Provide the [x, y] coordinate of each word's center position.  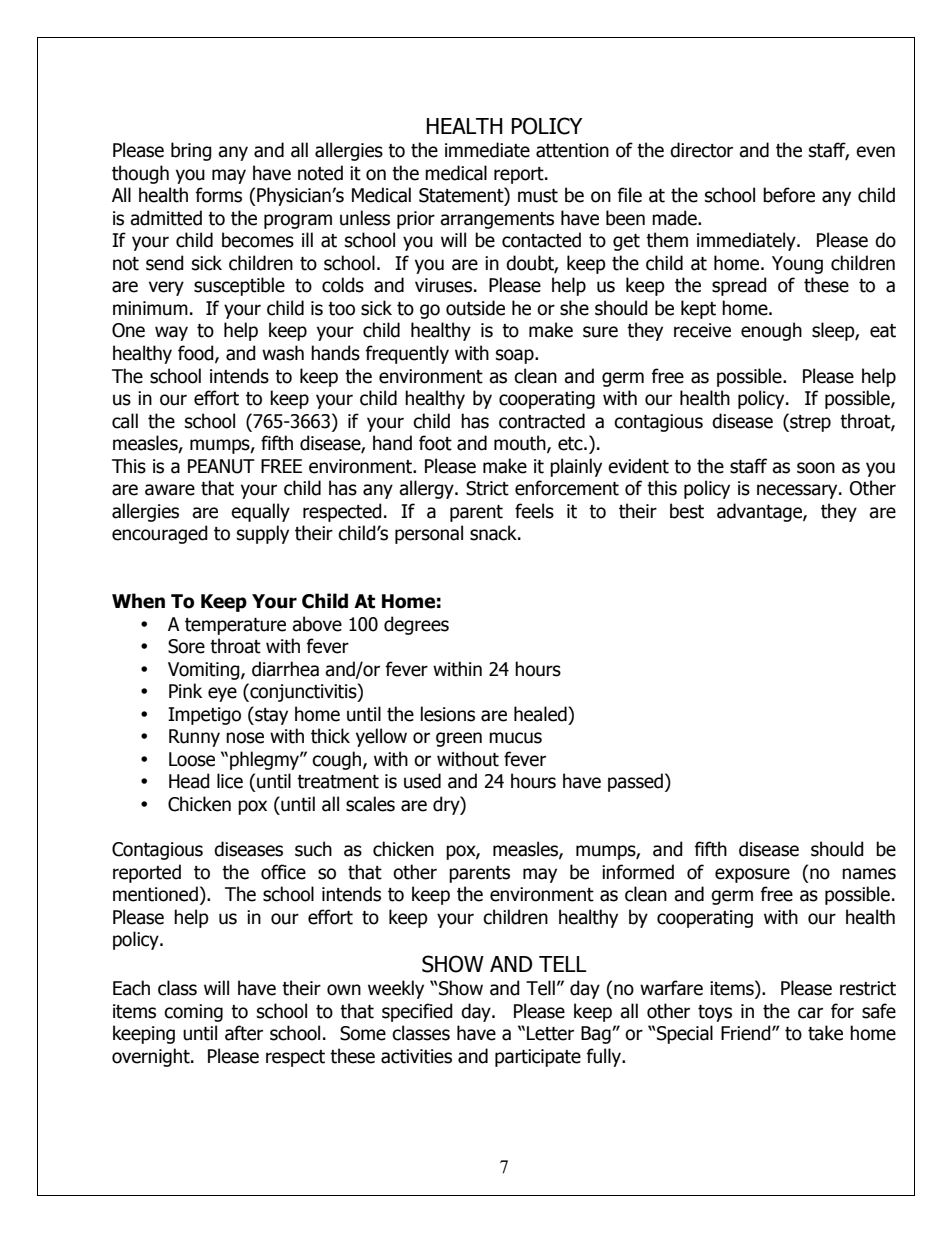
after [244, 1033]
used [422, 781]
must [538, 196]
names [869, 874]
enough [771, 331]
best [687, 511]
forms [218, 195]
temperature [235, 626]
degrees [416, 625]
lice [230, 781]
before [789, 195]
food [197, 354]
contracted [542, 421]
